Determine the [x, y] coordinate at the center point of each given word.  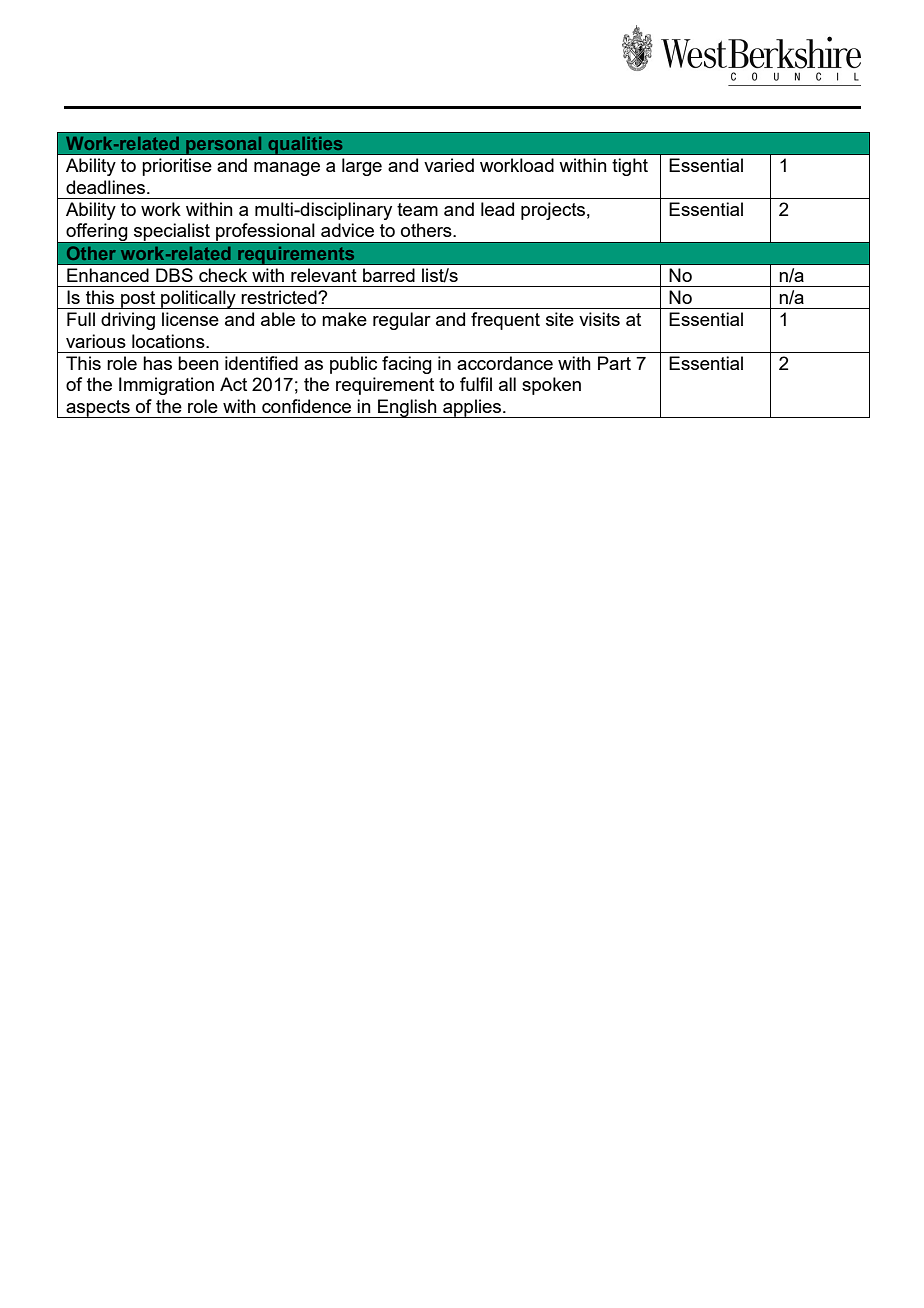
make [344, 319]
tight [630, 167]
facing [407, 365]
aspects [98, 409]
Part [614, 363]
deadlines [107, 187]
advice [347, 230]
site [560, 319]
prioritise [177, 167]
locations [169, 341]
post [138, 300]
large [362, 167]
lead [497, 209]
